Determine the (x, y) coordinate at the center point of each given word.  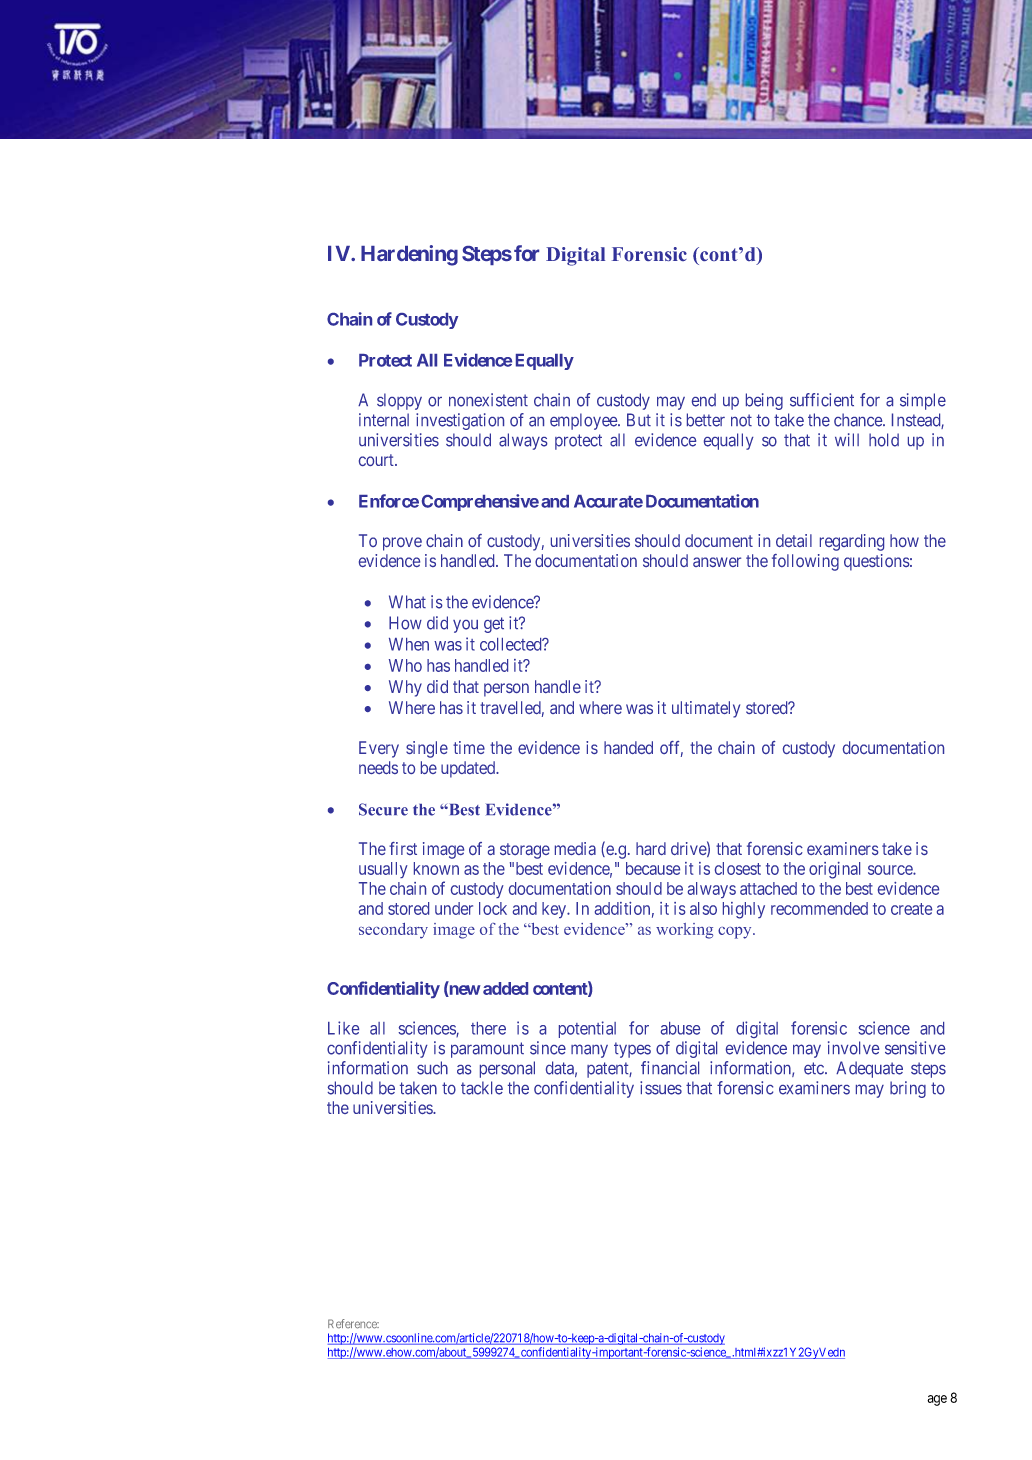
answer (717, 562)
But (639, 419)
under (454, 908)
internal (384, 420)
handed (628, 747)
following (805, 562)
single (427, 749)
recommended (819, 908)
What (407, 602)
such (432, 1068)
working (684, 931)
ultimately (706, 709)
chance (859, 420)
